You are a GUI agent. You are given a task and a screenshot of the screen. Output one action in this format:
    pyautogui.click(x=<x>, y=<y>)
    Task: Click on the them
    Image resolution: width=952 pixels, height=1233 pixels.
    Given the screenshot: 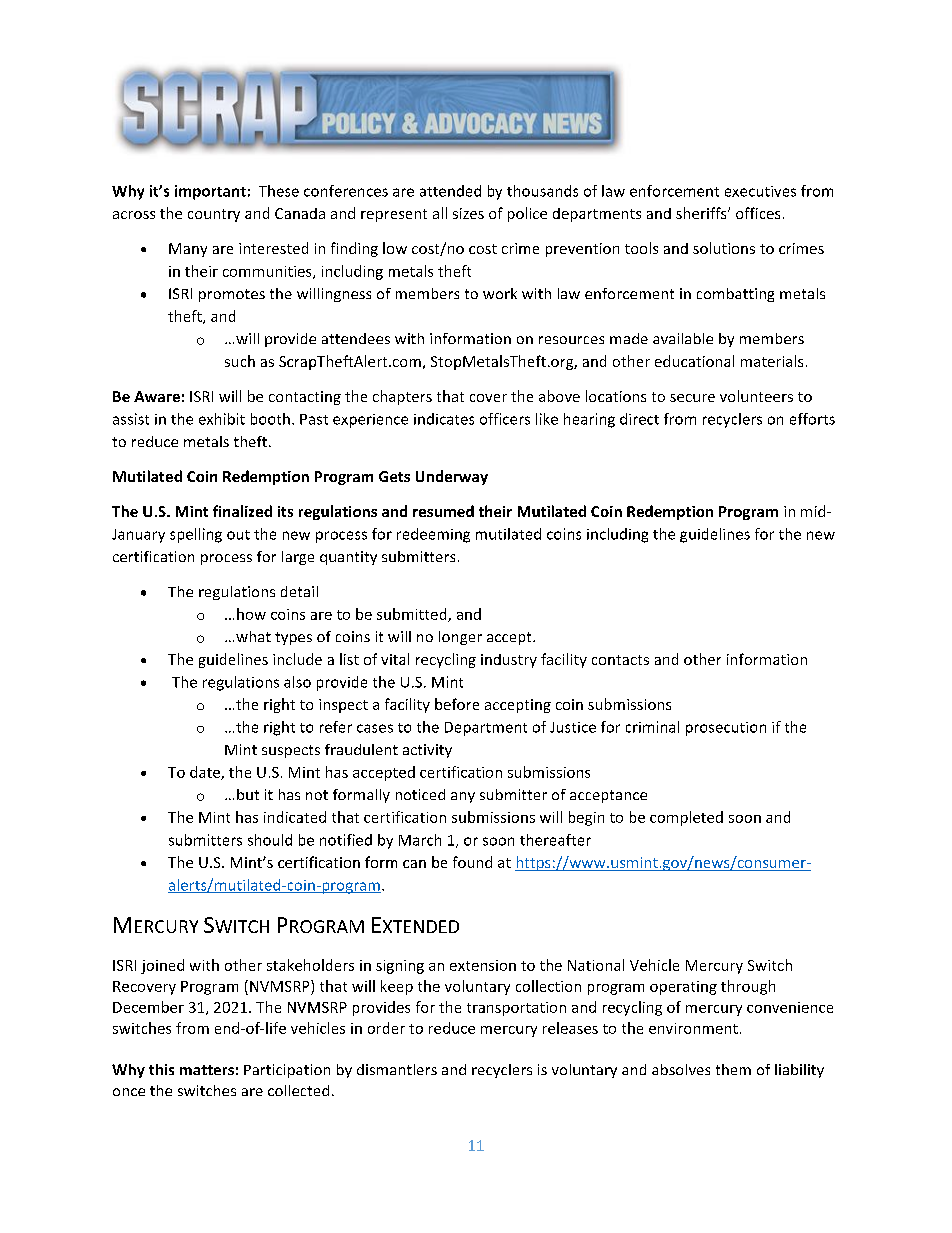 What is the action you would take?
    pyautogui.click(x=733, y=1069)
